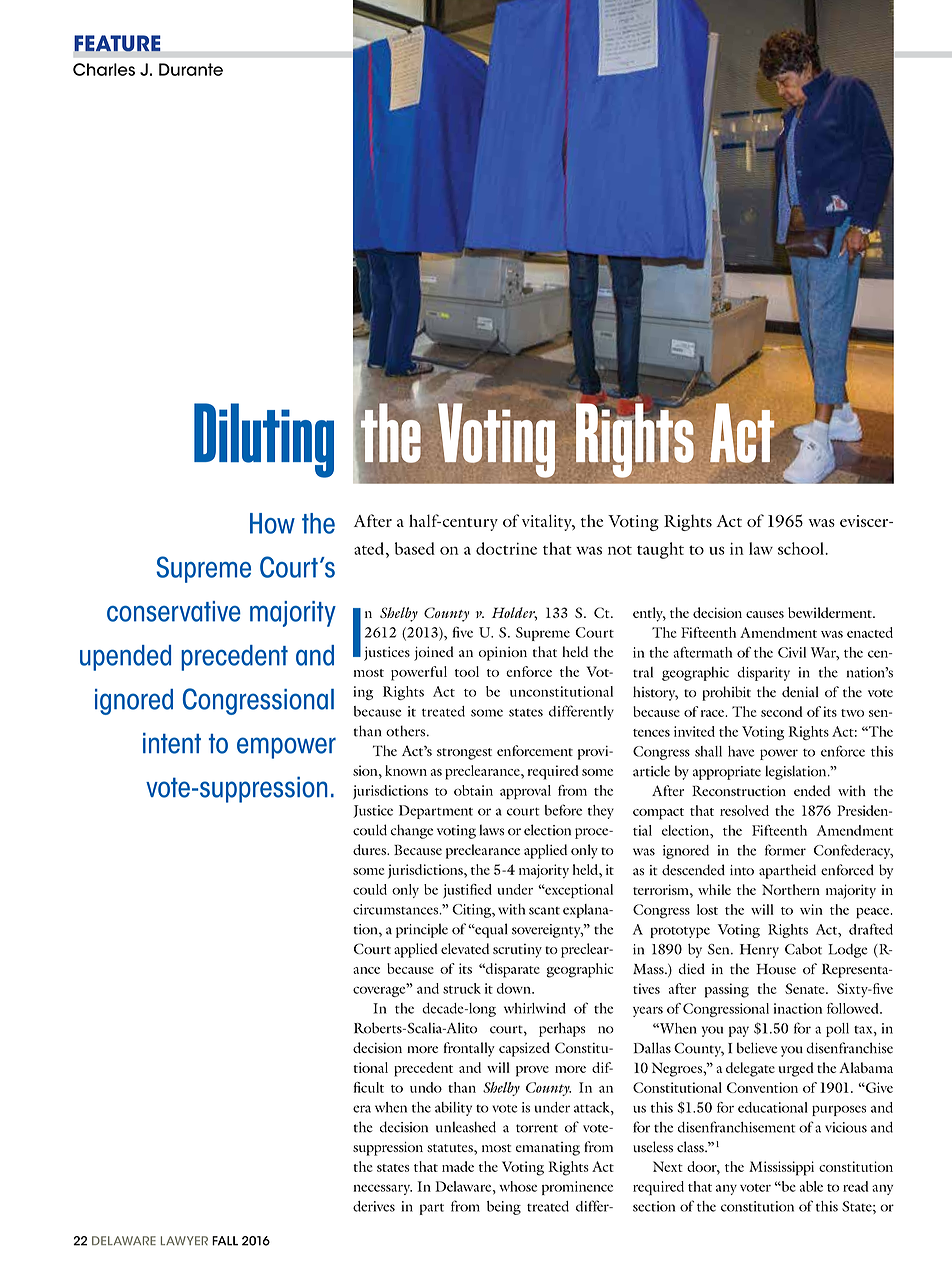 The image size is (952, 1275). Describe the element at coordinates (191, 69) in the screenshot. I see `Durante` at that location.
